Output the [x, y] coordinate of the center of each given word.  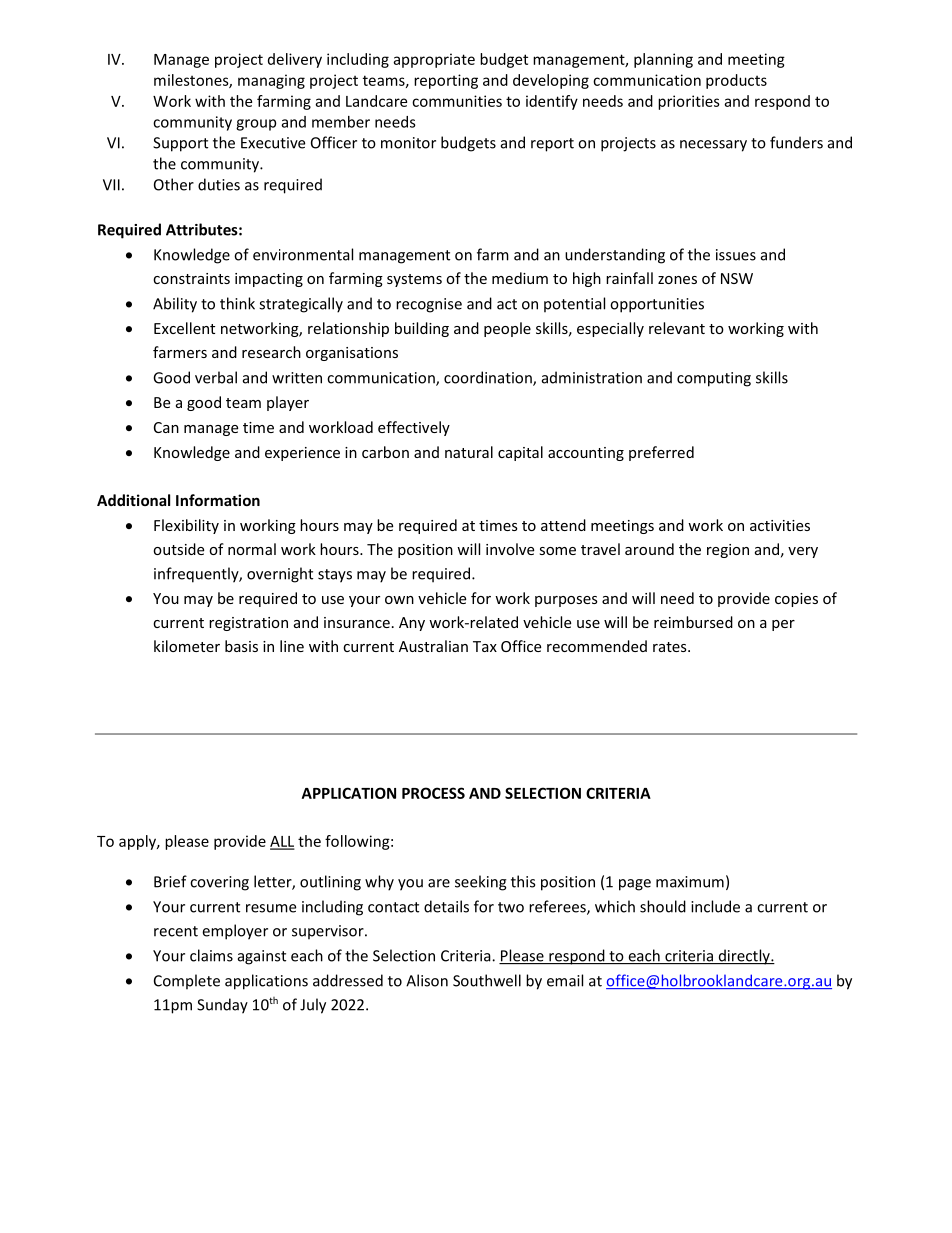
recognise [429, 305]
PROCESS [433, 793]
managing [271, 81]
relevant [677, 328]
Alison [427, 980]
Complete [187, 982]
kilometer [187, 646]
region [728, 551]
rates [671, 647]
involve [510, 549]
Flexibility [186, 526]
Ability [175, 305]
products [736, 81]
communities [457, 101]
